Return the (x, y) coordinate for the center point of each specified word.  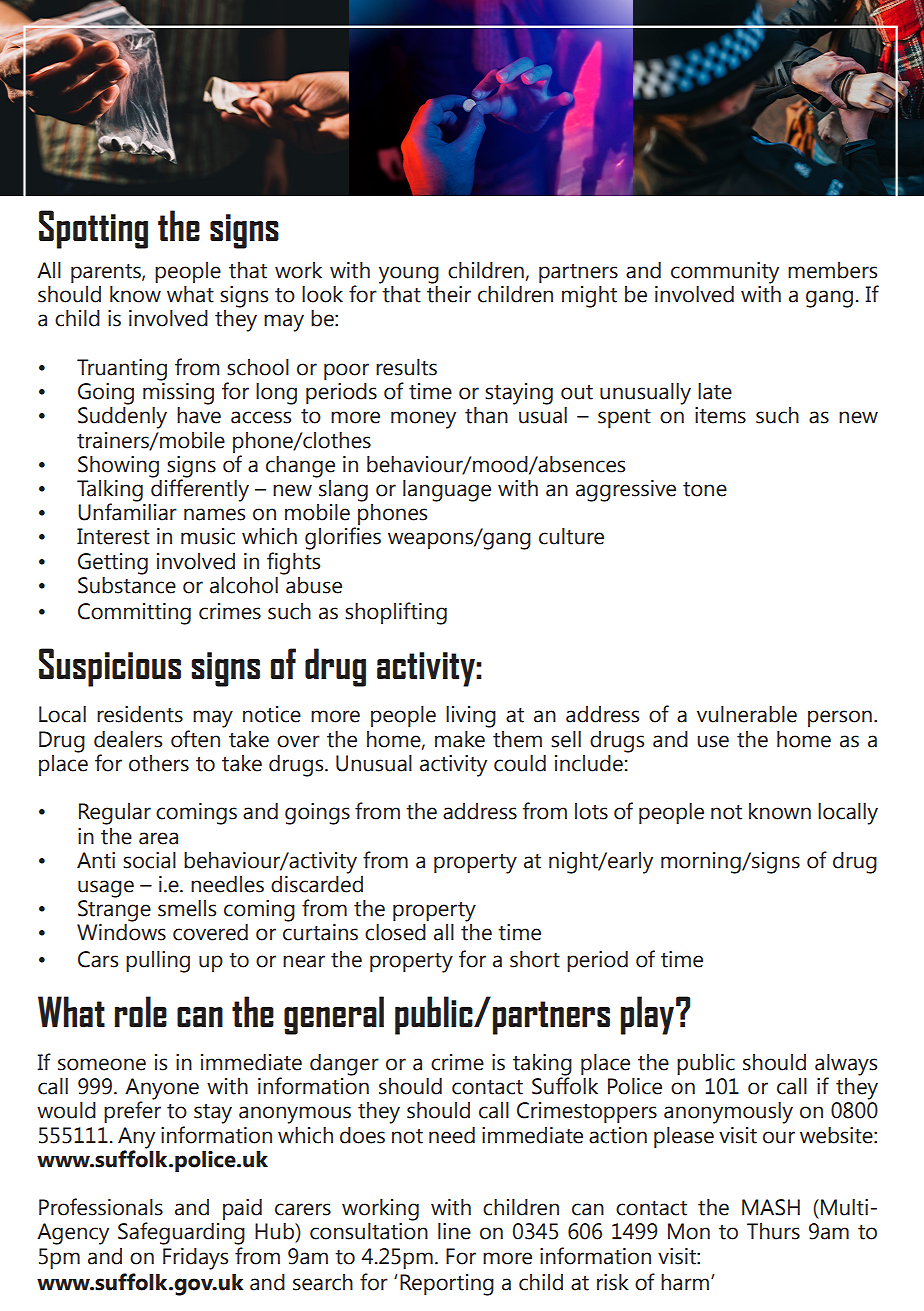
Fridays (195, 1259)
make (460, 739)
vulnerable (747, 714)
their (449, 293)
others (159, 763)
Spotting (93, 229)
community (725, 273)
